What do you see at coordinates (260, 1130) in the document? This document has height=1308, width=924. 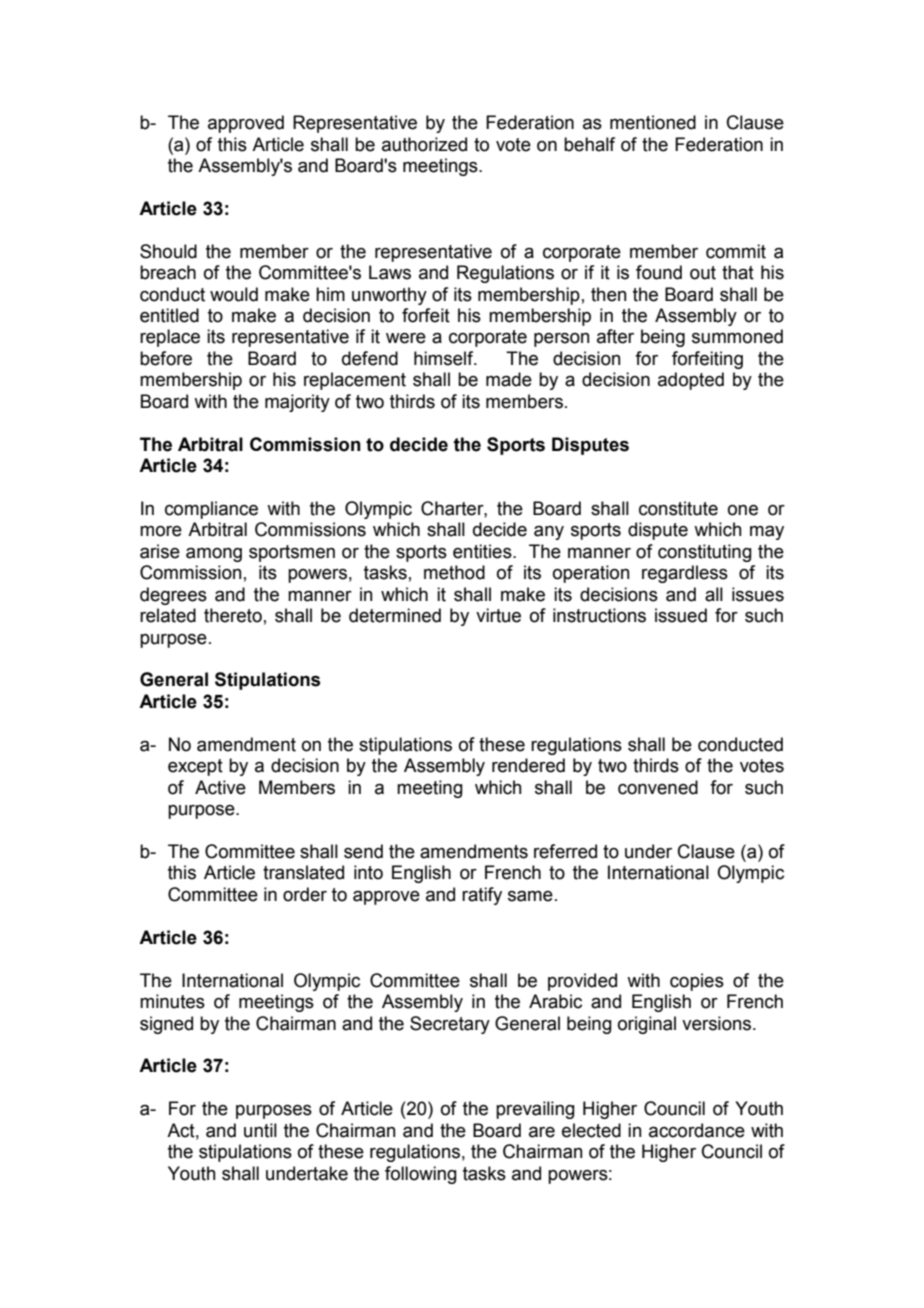 I see `until` at bounding box center [260, 1130].
